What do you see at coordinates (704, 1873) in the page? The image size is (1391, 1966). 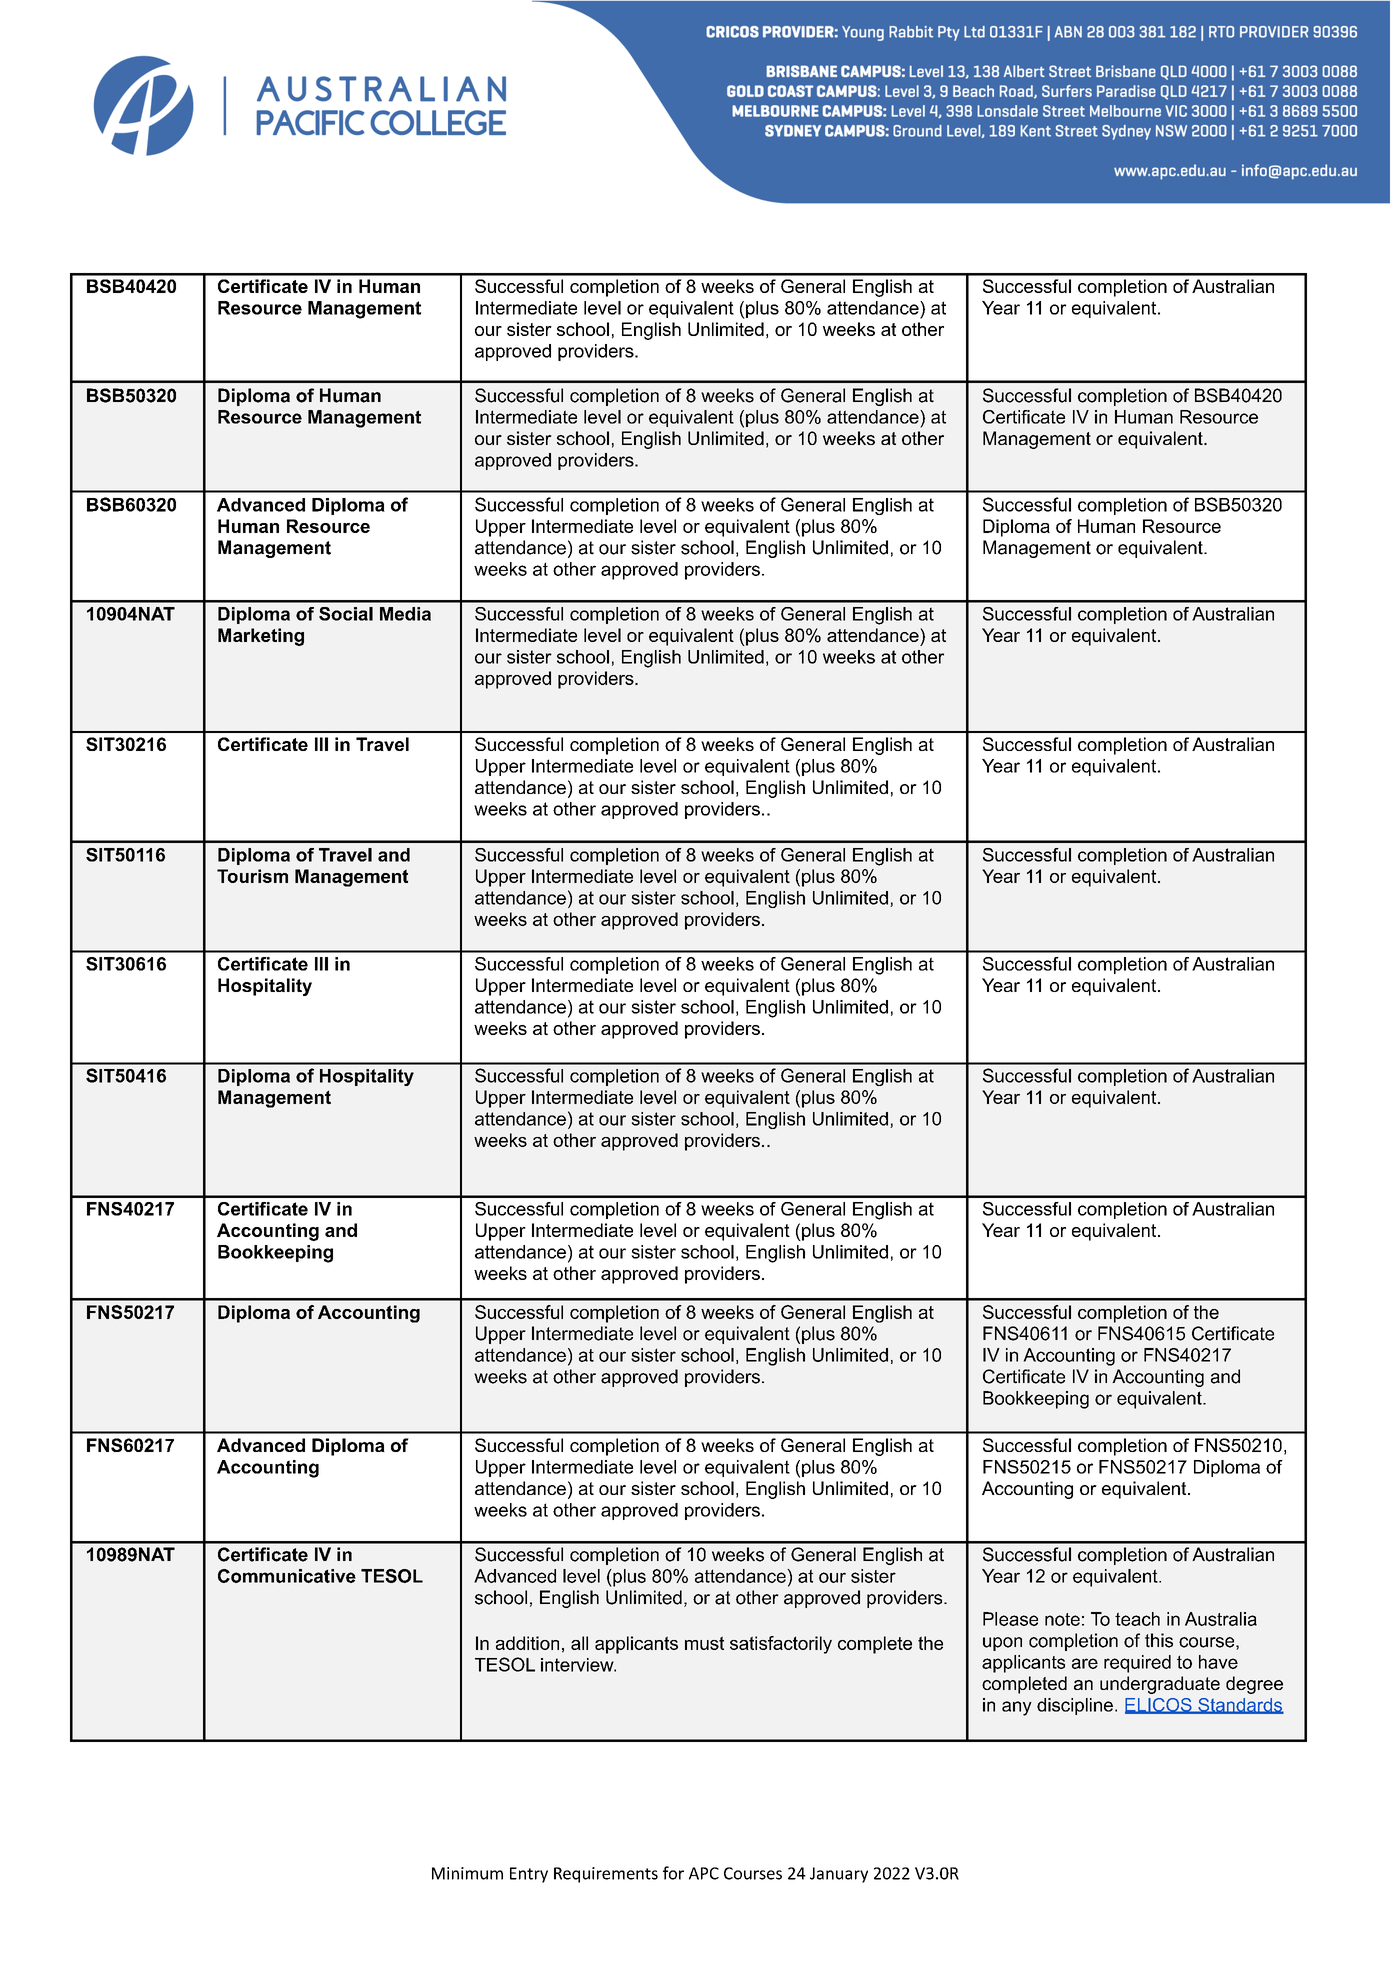 I see `APC` at bounding box center [704, 1873].
